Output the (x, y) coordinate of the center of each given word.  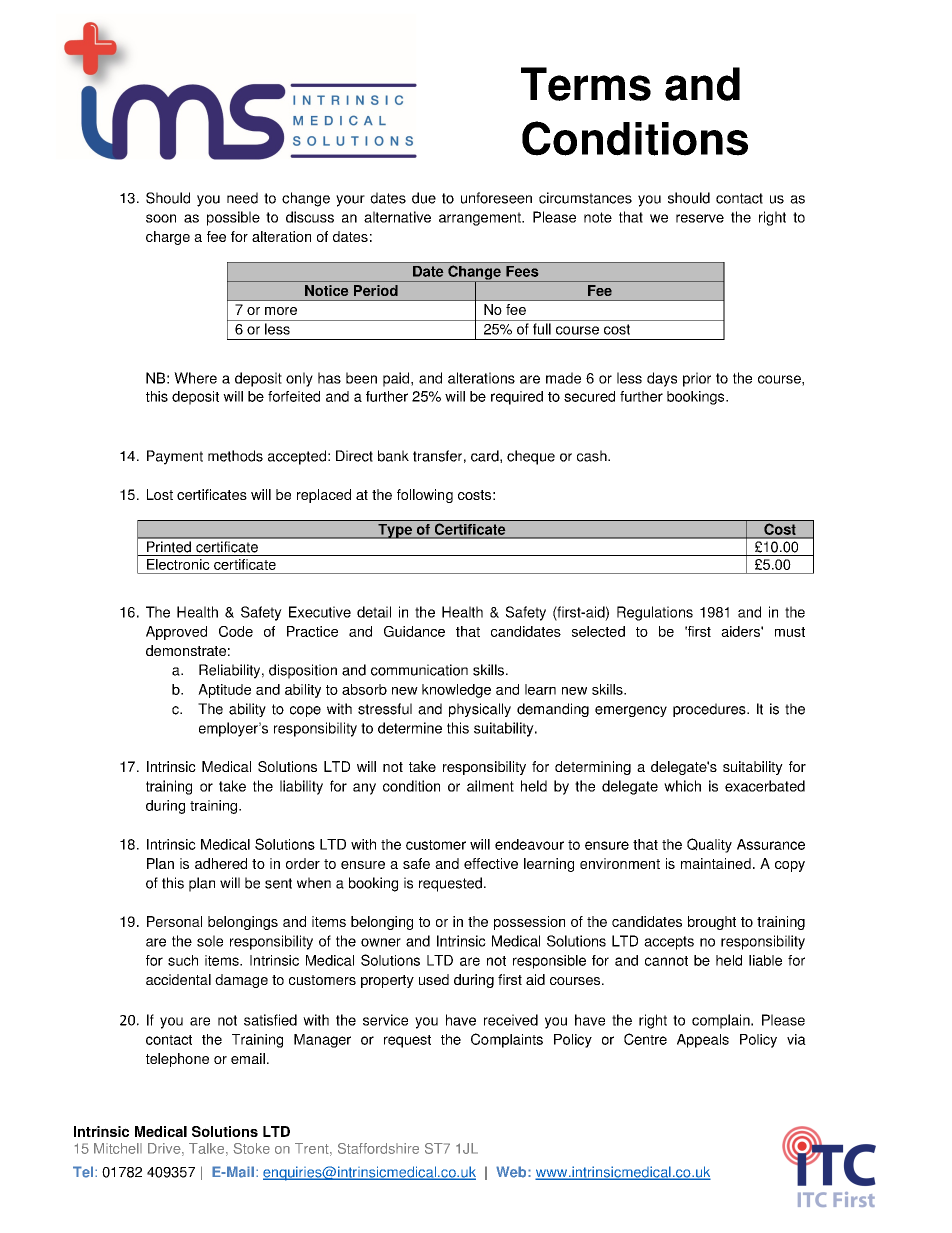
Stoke (251, 1148)
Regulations (655, 613)
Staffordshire (378, 1148)
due (424, 198)
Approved (176, 633)
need (242, 198)
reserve (700, 218)
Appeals (703, 1041)
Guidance (414, 631)
